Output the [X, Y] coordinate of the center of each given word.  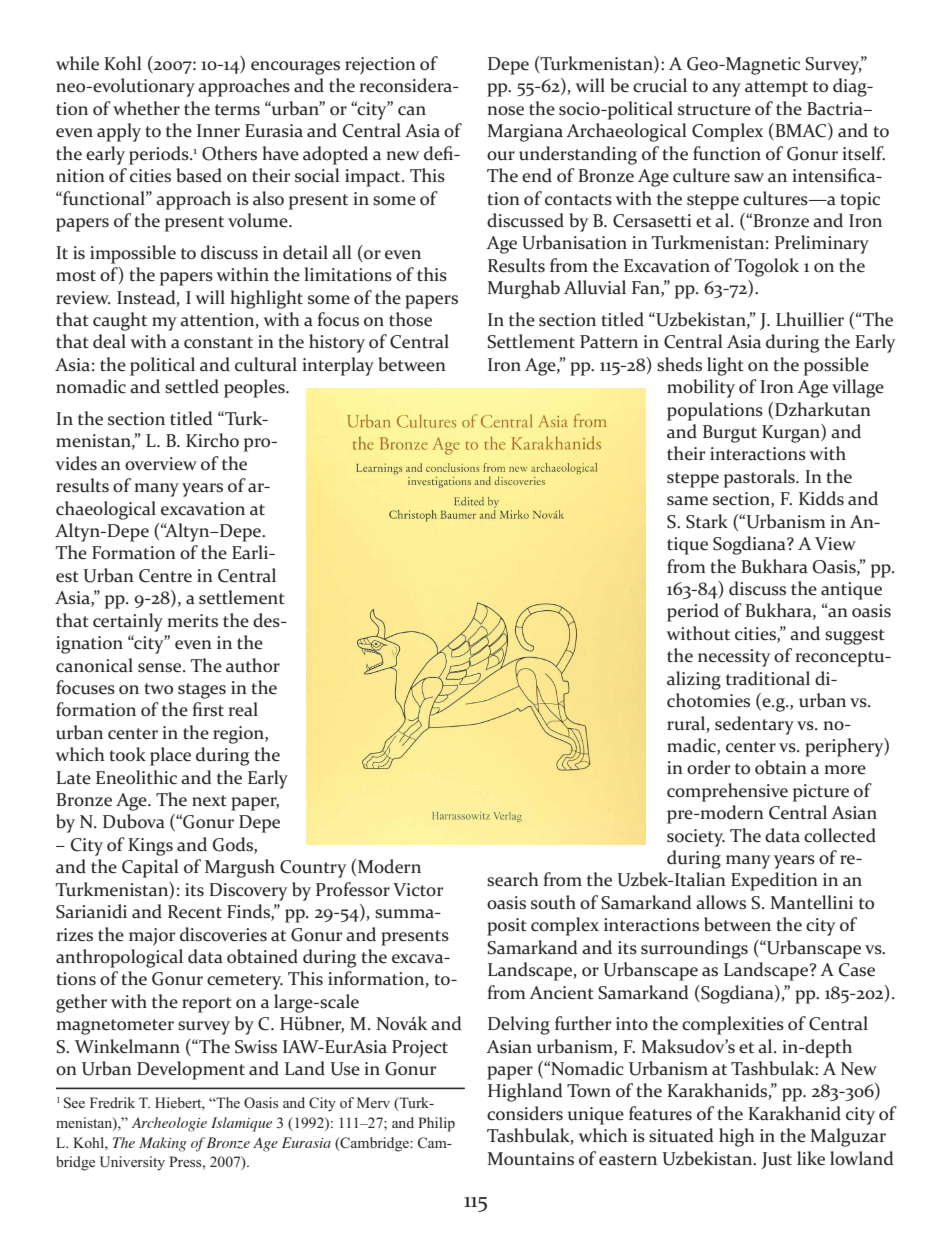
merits [192, 621]
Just [776, 1160]
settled [192, 386]
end [537, 175]
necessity [734, 658]
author [253, 665]
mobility [701, 388]
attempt [776, 89]
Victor [418, 890]
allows [721, 902]
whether [146, 108]
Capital [150, 868]
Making [163, 1144]
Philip [436, 1124]
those [410, 319]
